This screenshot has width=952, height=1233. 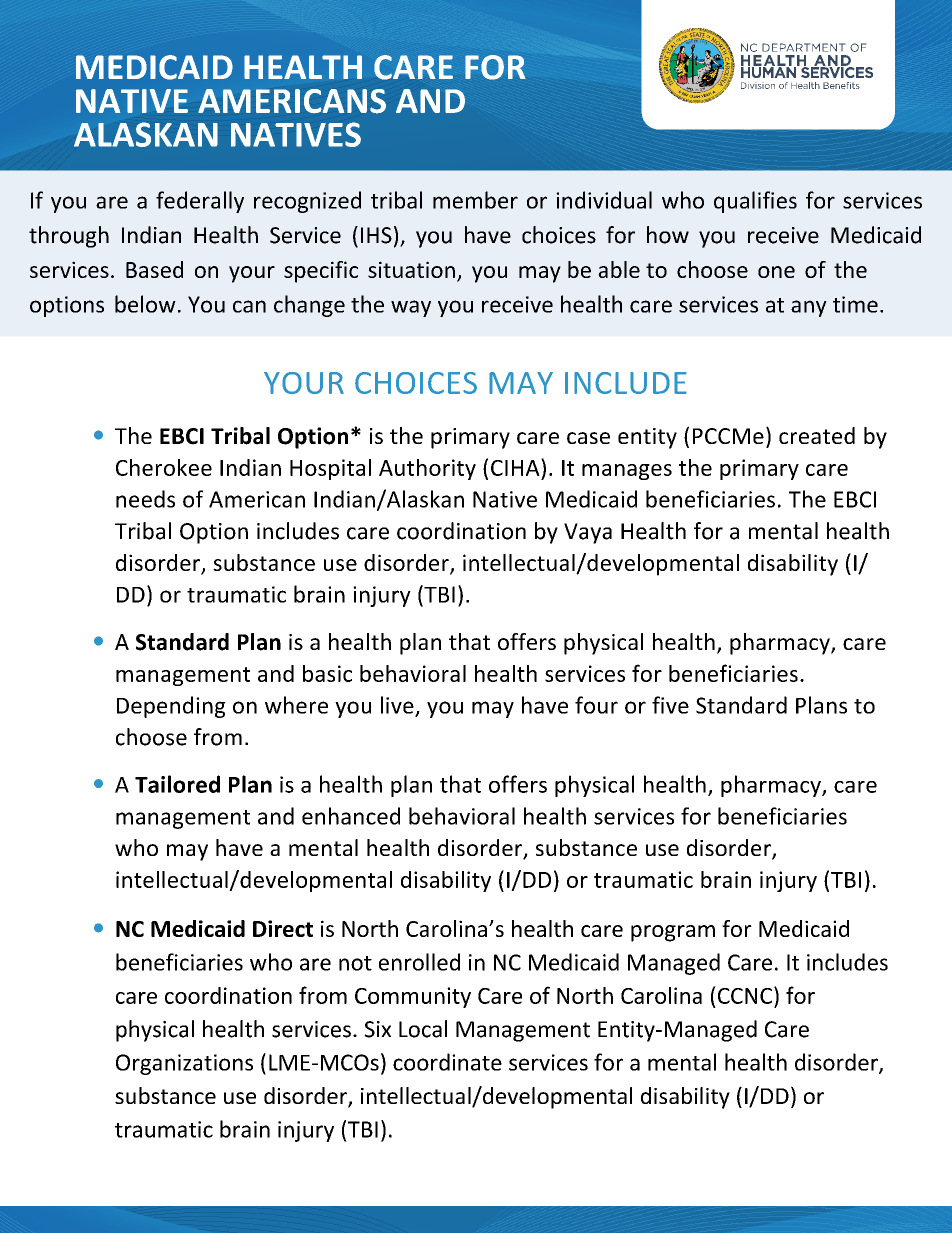 I want to click on live, so click(x=398, y=706).
